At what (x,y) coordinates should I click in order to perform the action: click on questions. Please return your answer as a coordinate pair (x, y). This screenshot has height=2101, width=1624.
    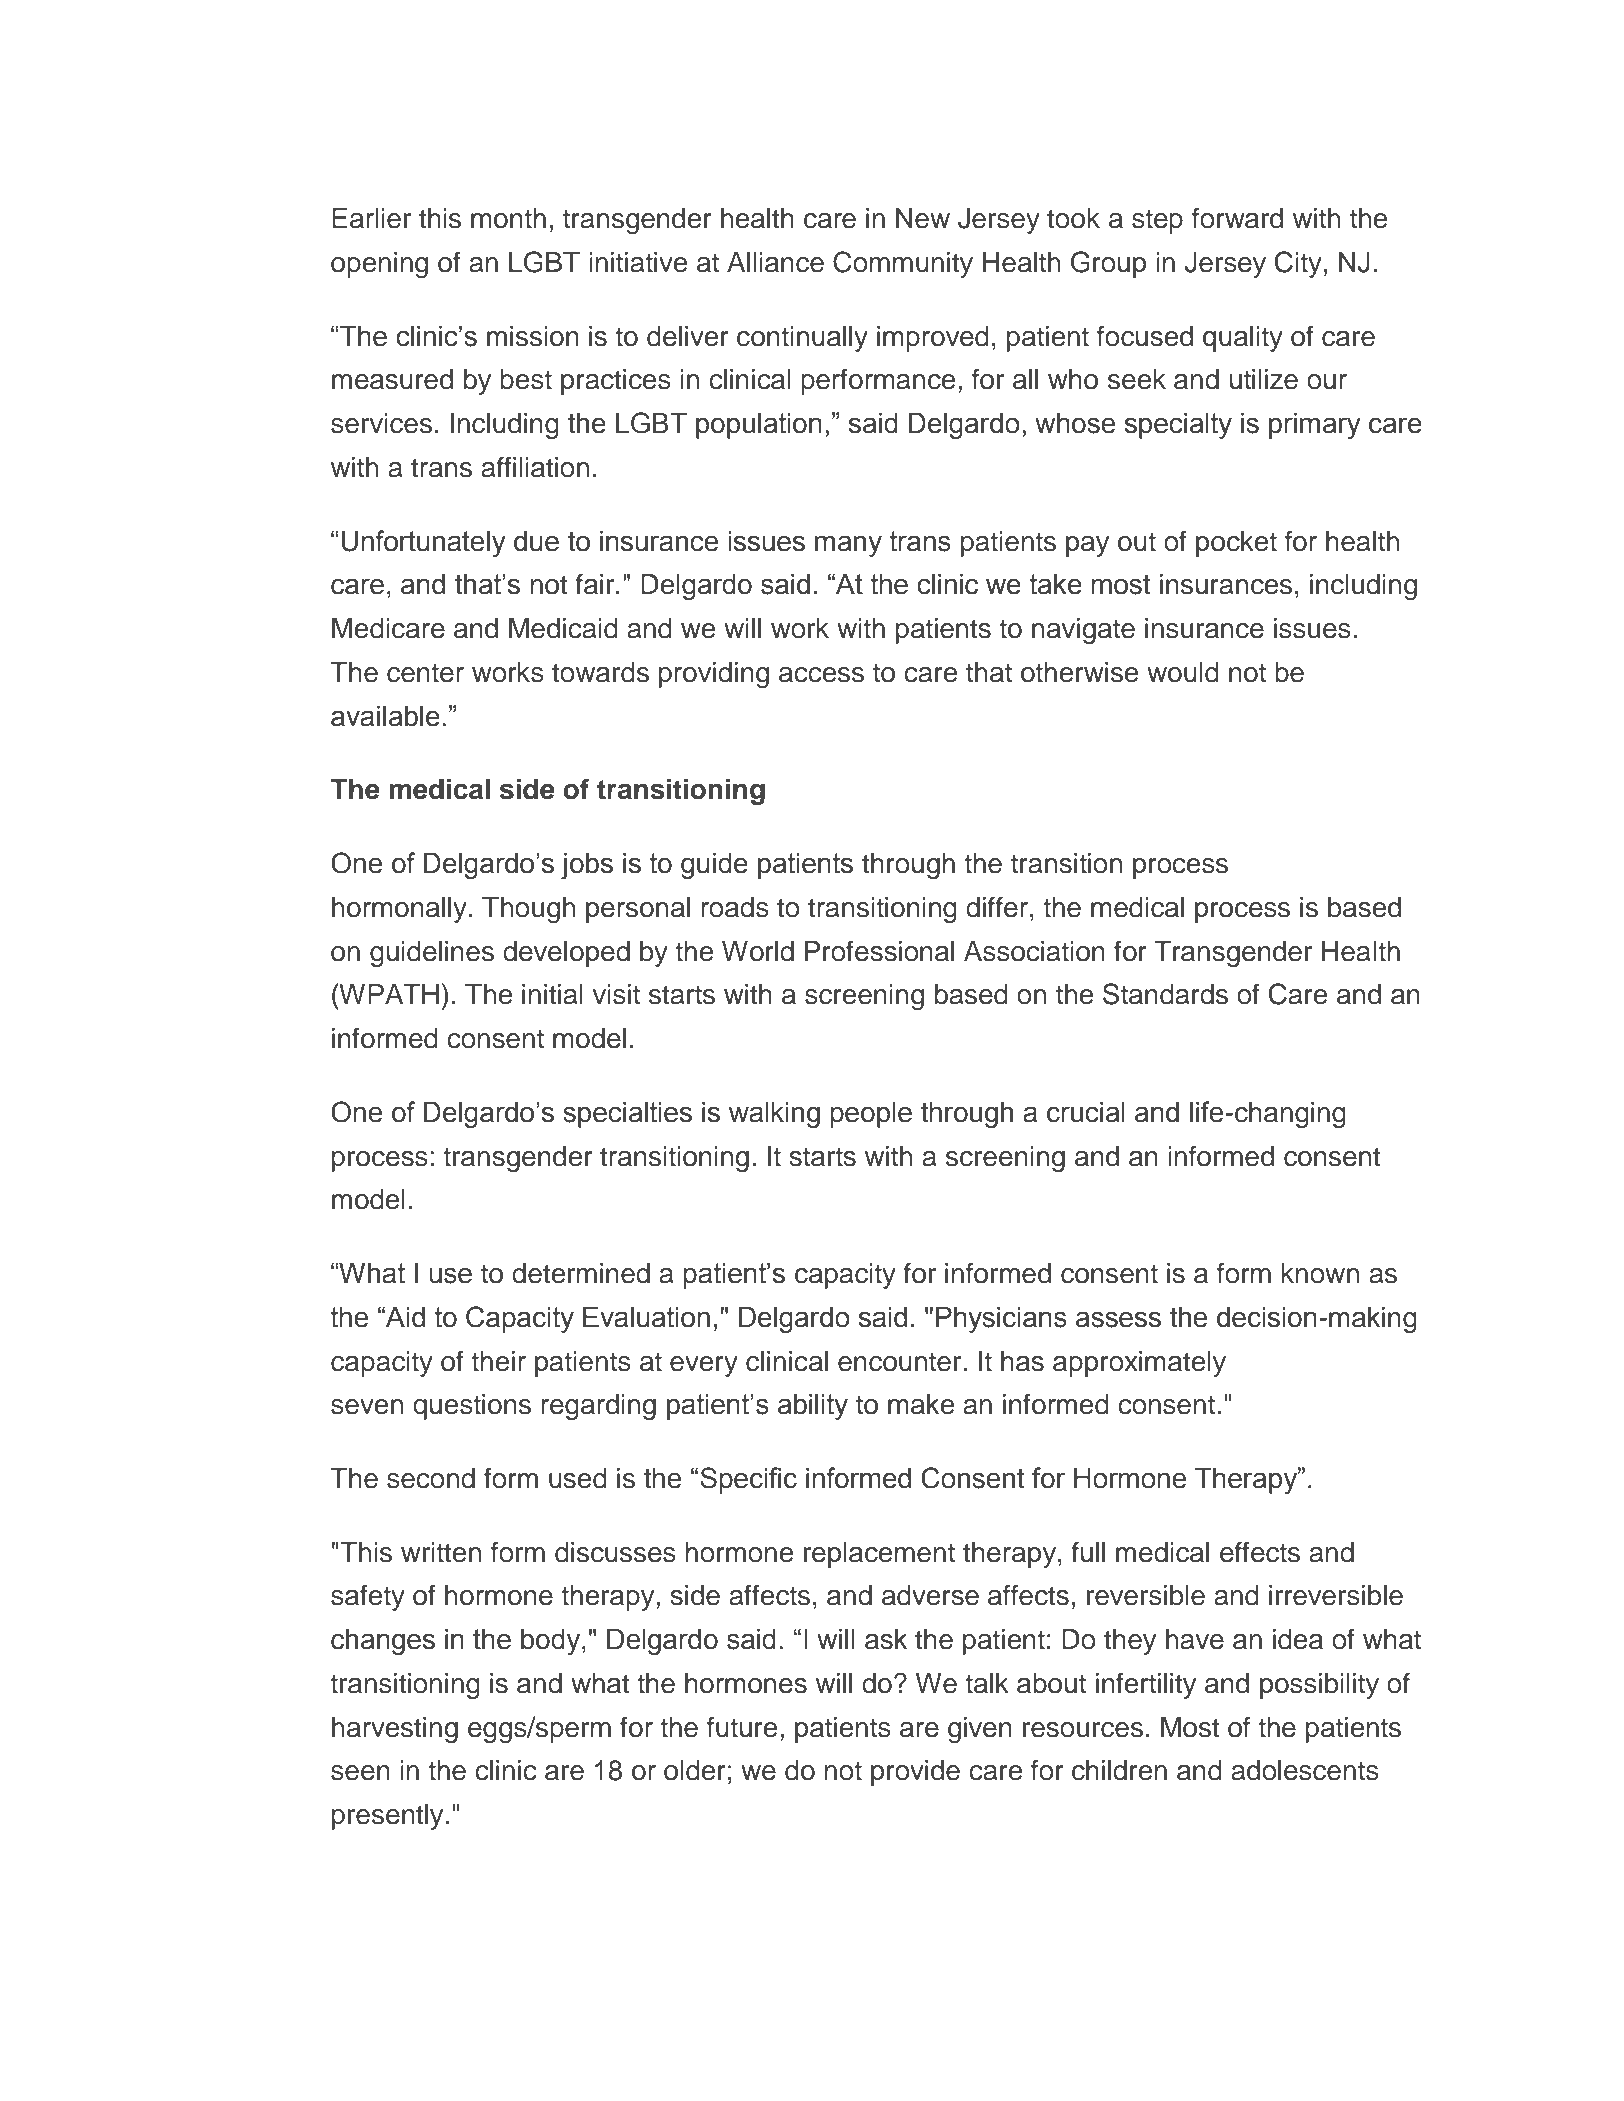
    Looking at the image, I should click on (472, 1407).
